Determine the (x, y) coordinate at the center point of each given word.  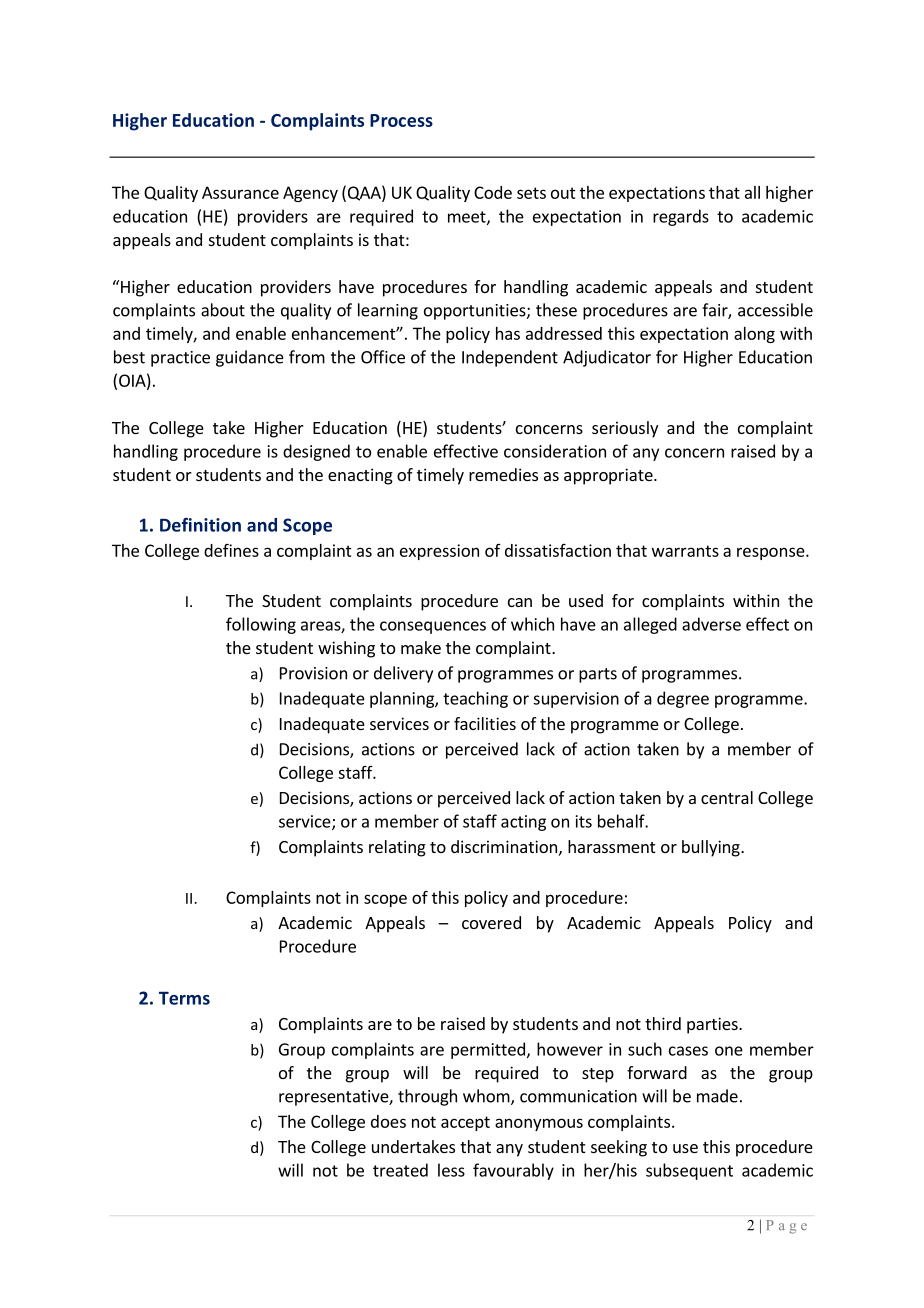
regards (681, 217)
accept (465, 1123)
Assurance (240, 192)
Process (401, 120)
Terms (184, 998)
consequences (433, 627)
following (261, 625)
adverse (711, 624)
